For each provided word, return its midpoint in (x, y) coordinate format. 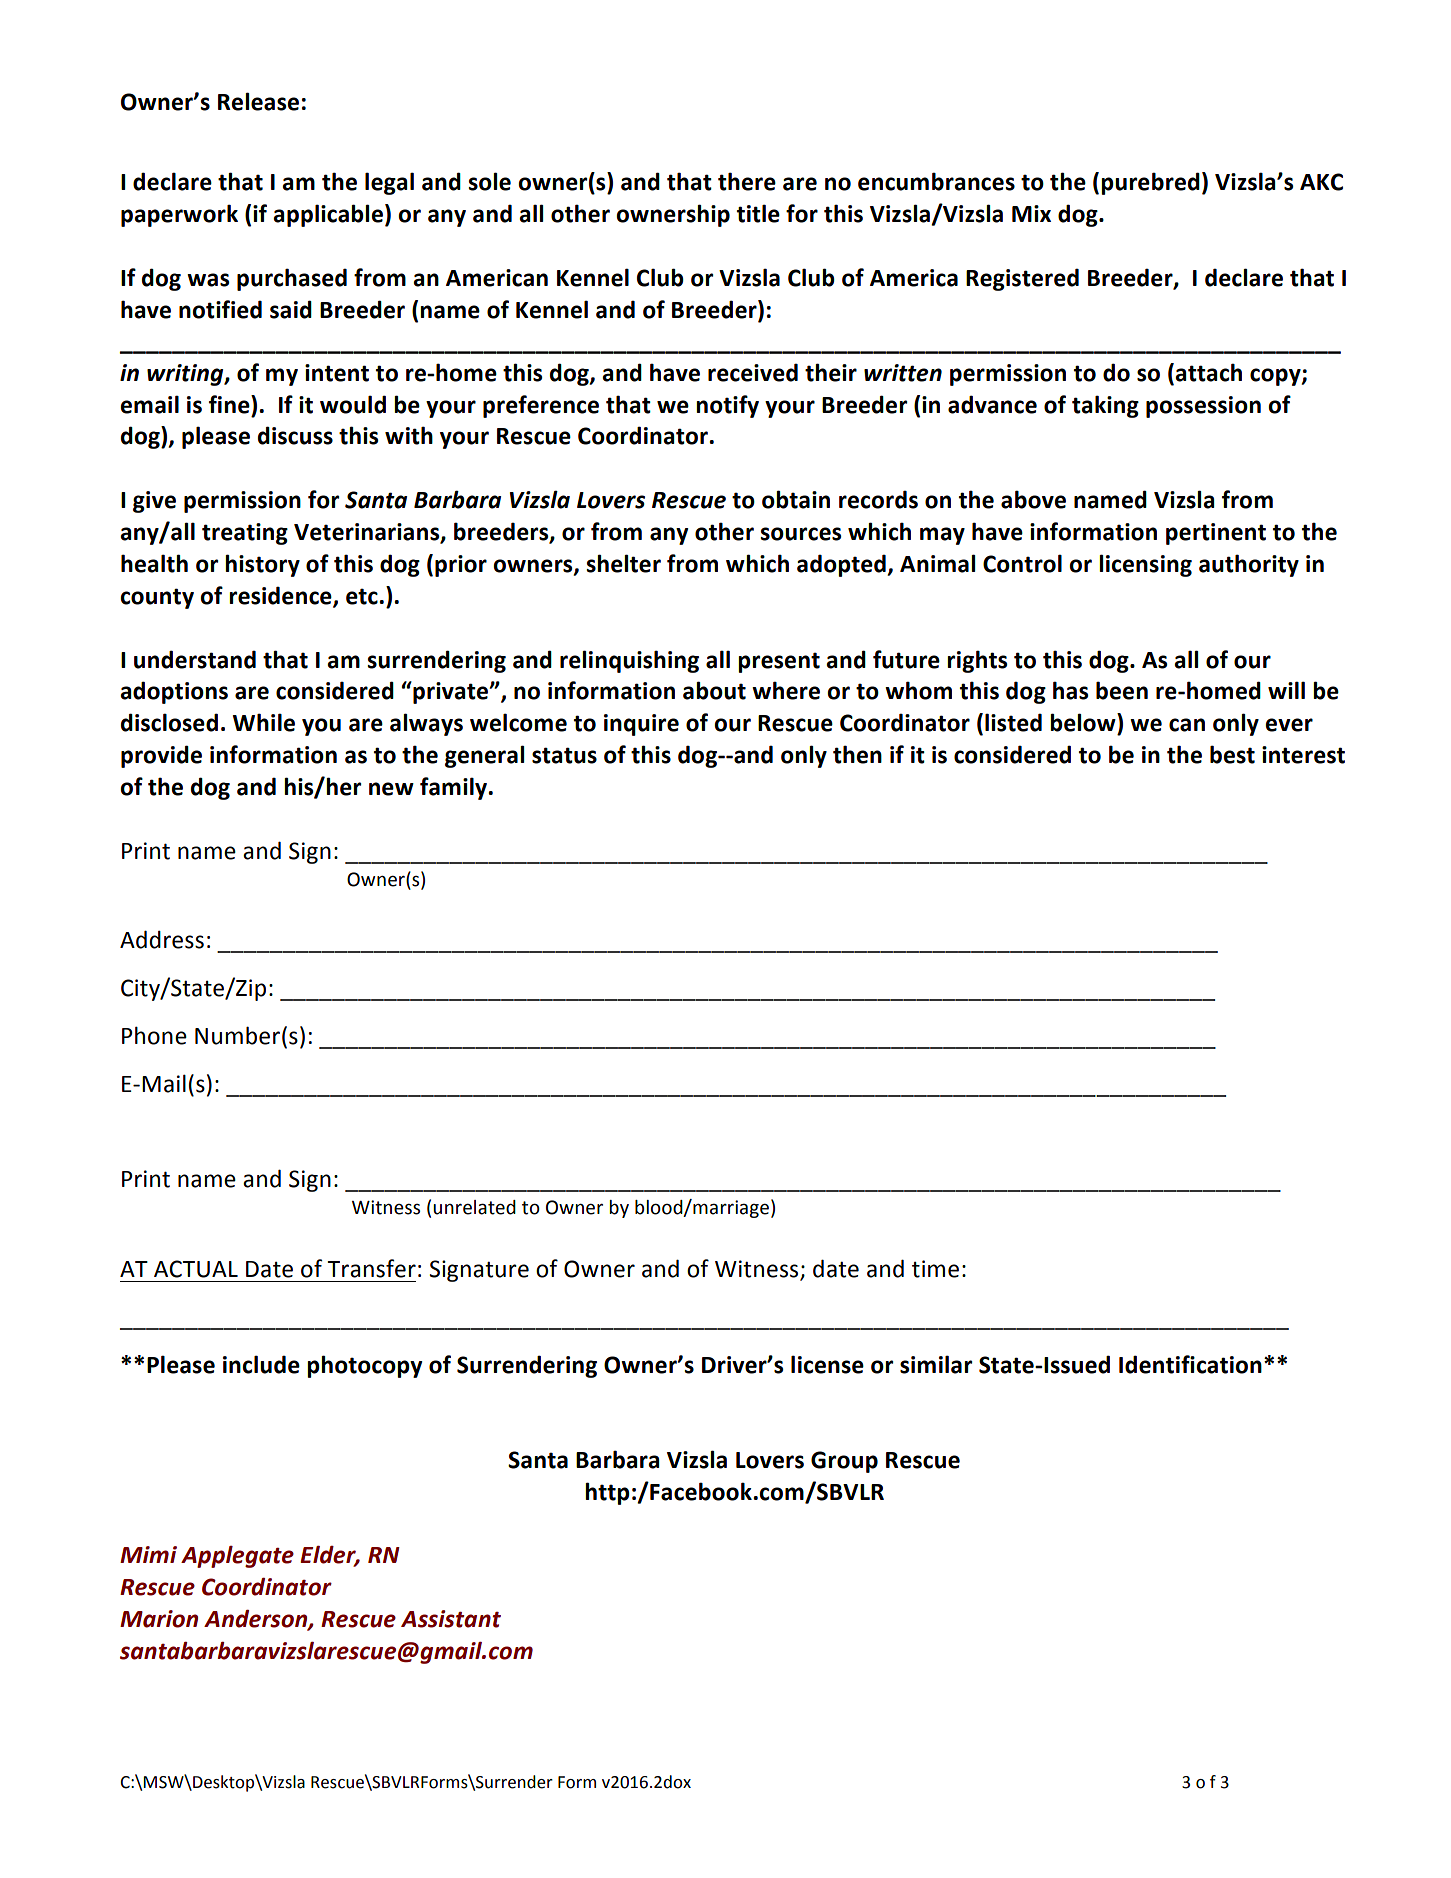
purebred (1150, 183)
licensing (1145, 565)
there (747, 181)
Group (844, 1462)
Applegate (237, 1557)
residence (281, 596)
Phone (154, 1035)
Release (258, 101)
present (779, 662)
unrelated (474, 1207)
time (935, 1269)
